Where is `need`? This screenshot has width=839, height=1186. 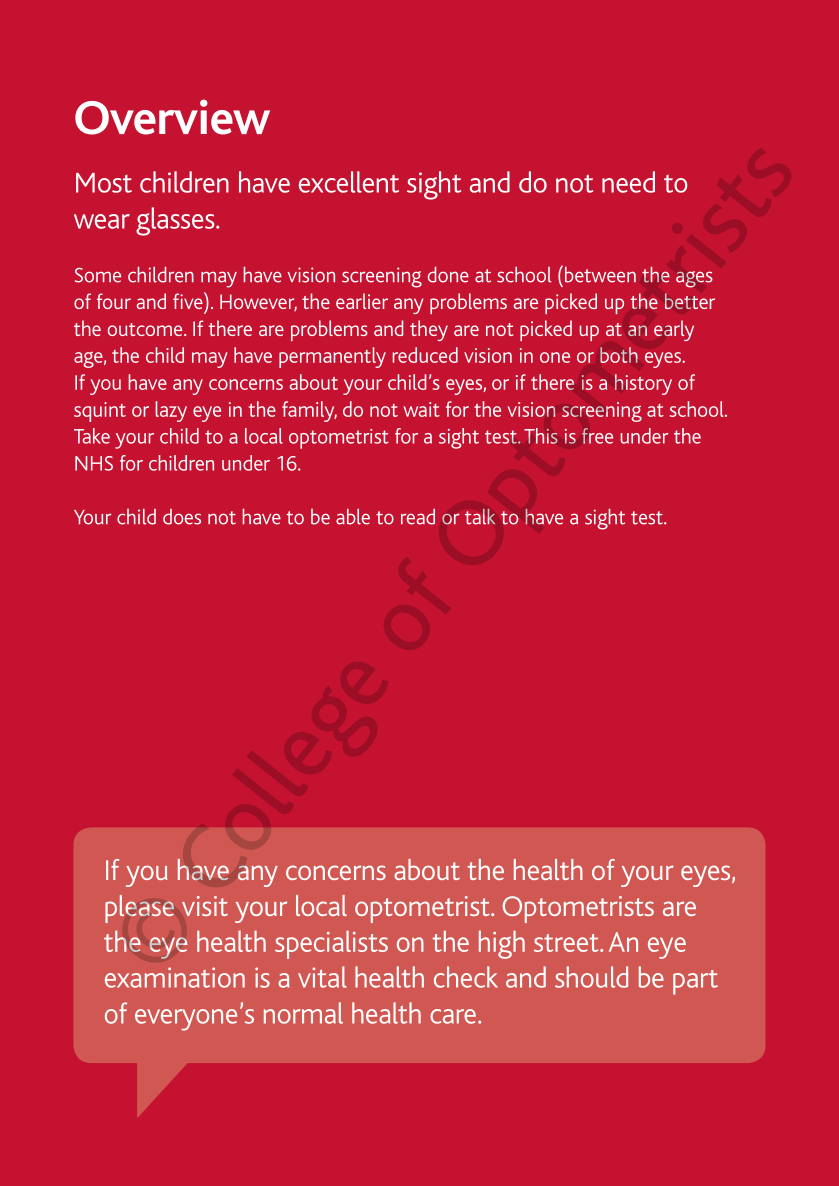
need is located at coordinates (628, 182).
